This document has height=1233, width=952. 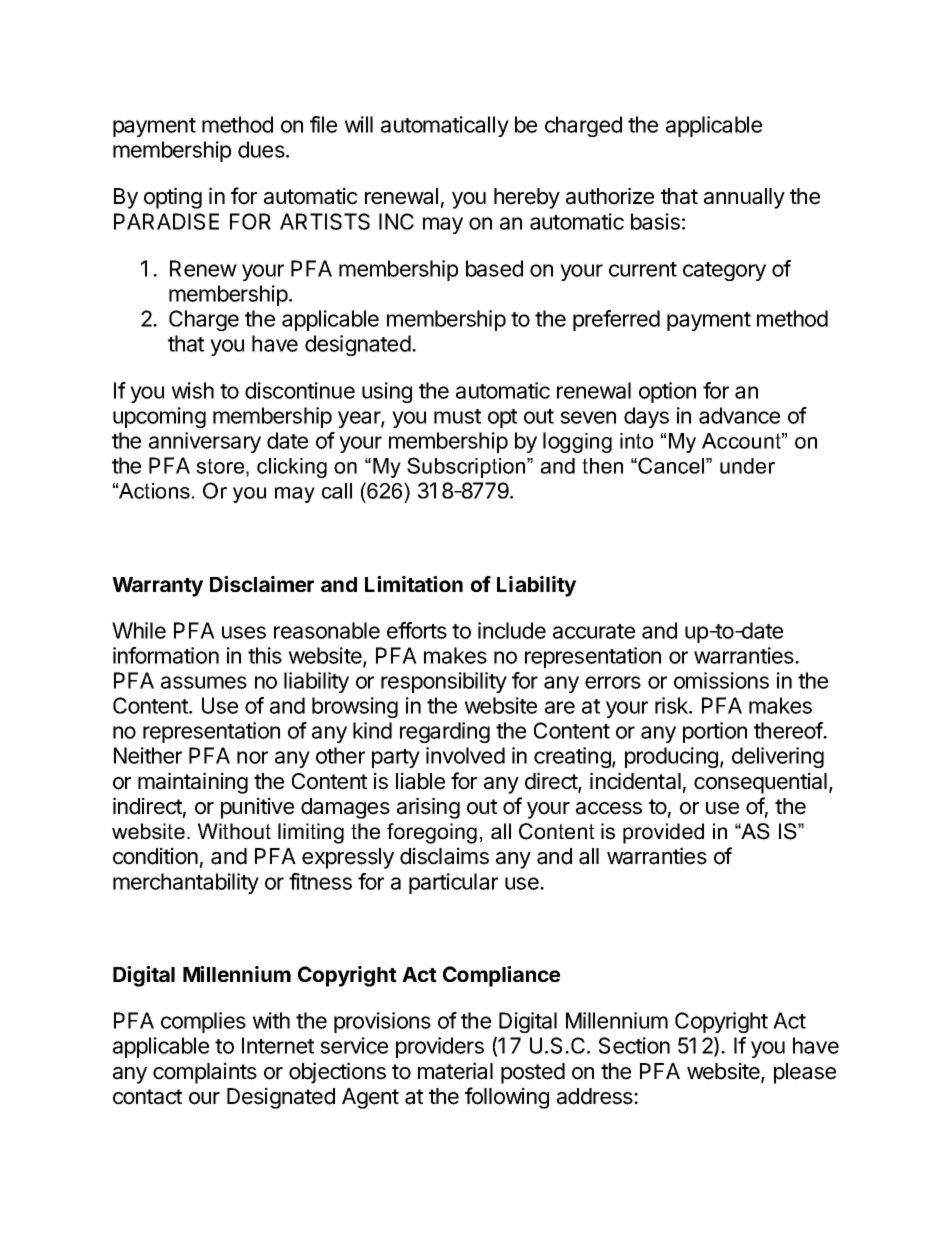 What do you see at coordinates (244, 632) in the document?
I see `uses` at bounding box center [244, 632].
